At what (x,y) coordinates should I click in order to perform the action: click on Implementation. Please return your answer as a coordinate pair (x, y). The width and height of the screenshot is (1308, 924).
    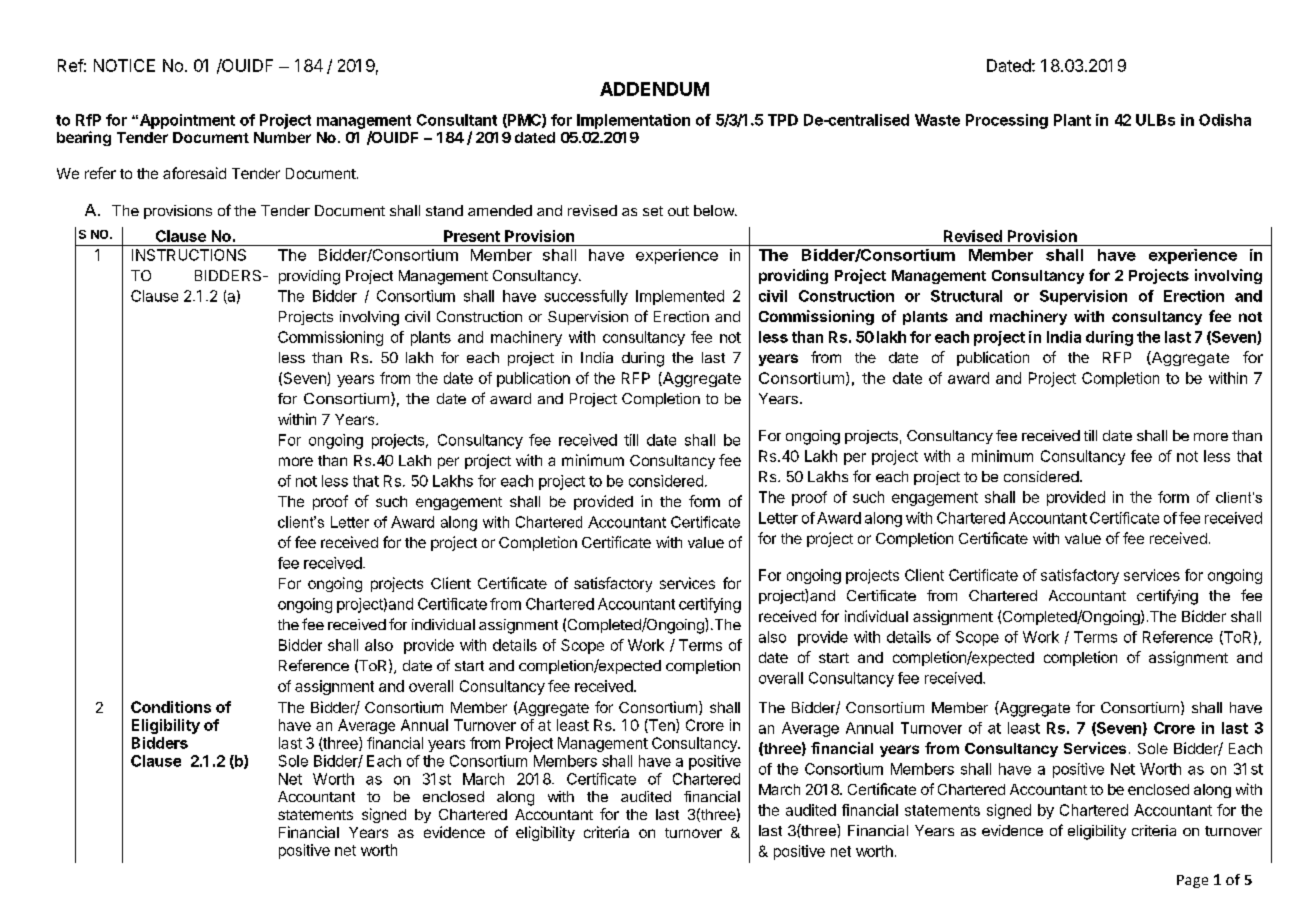
    Looking at the image, I should click on (633, 121).
